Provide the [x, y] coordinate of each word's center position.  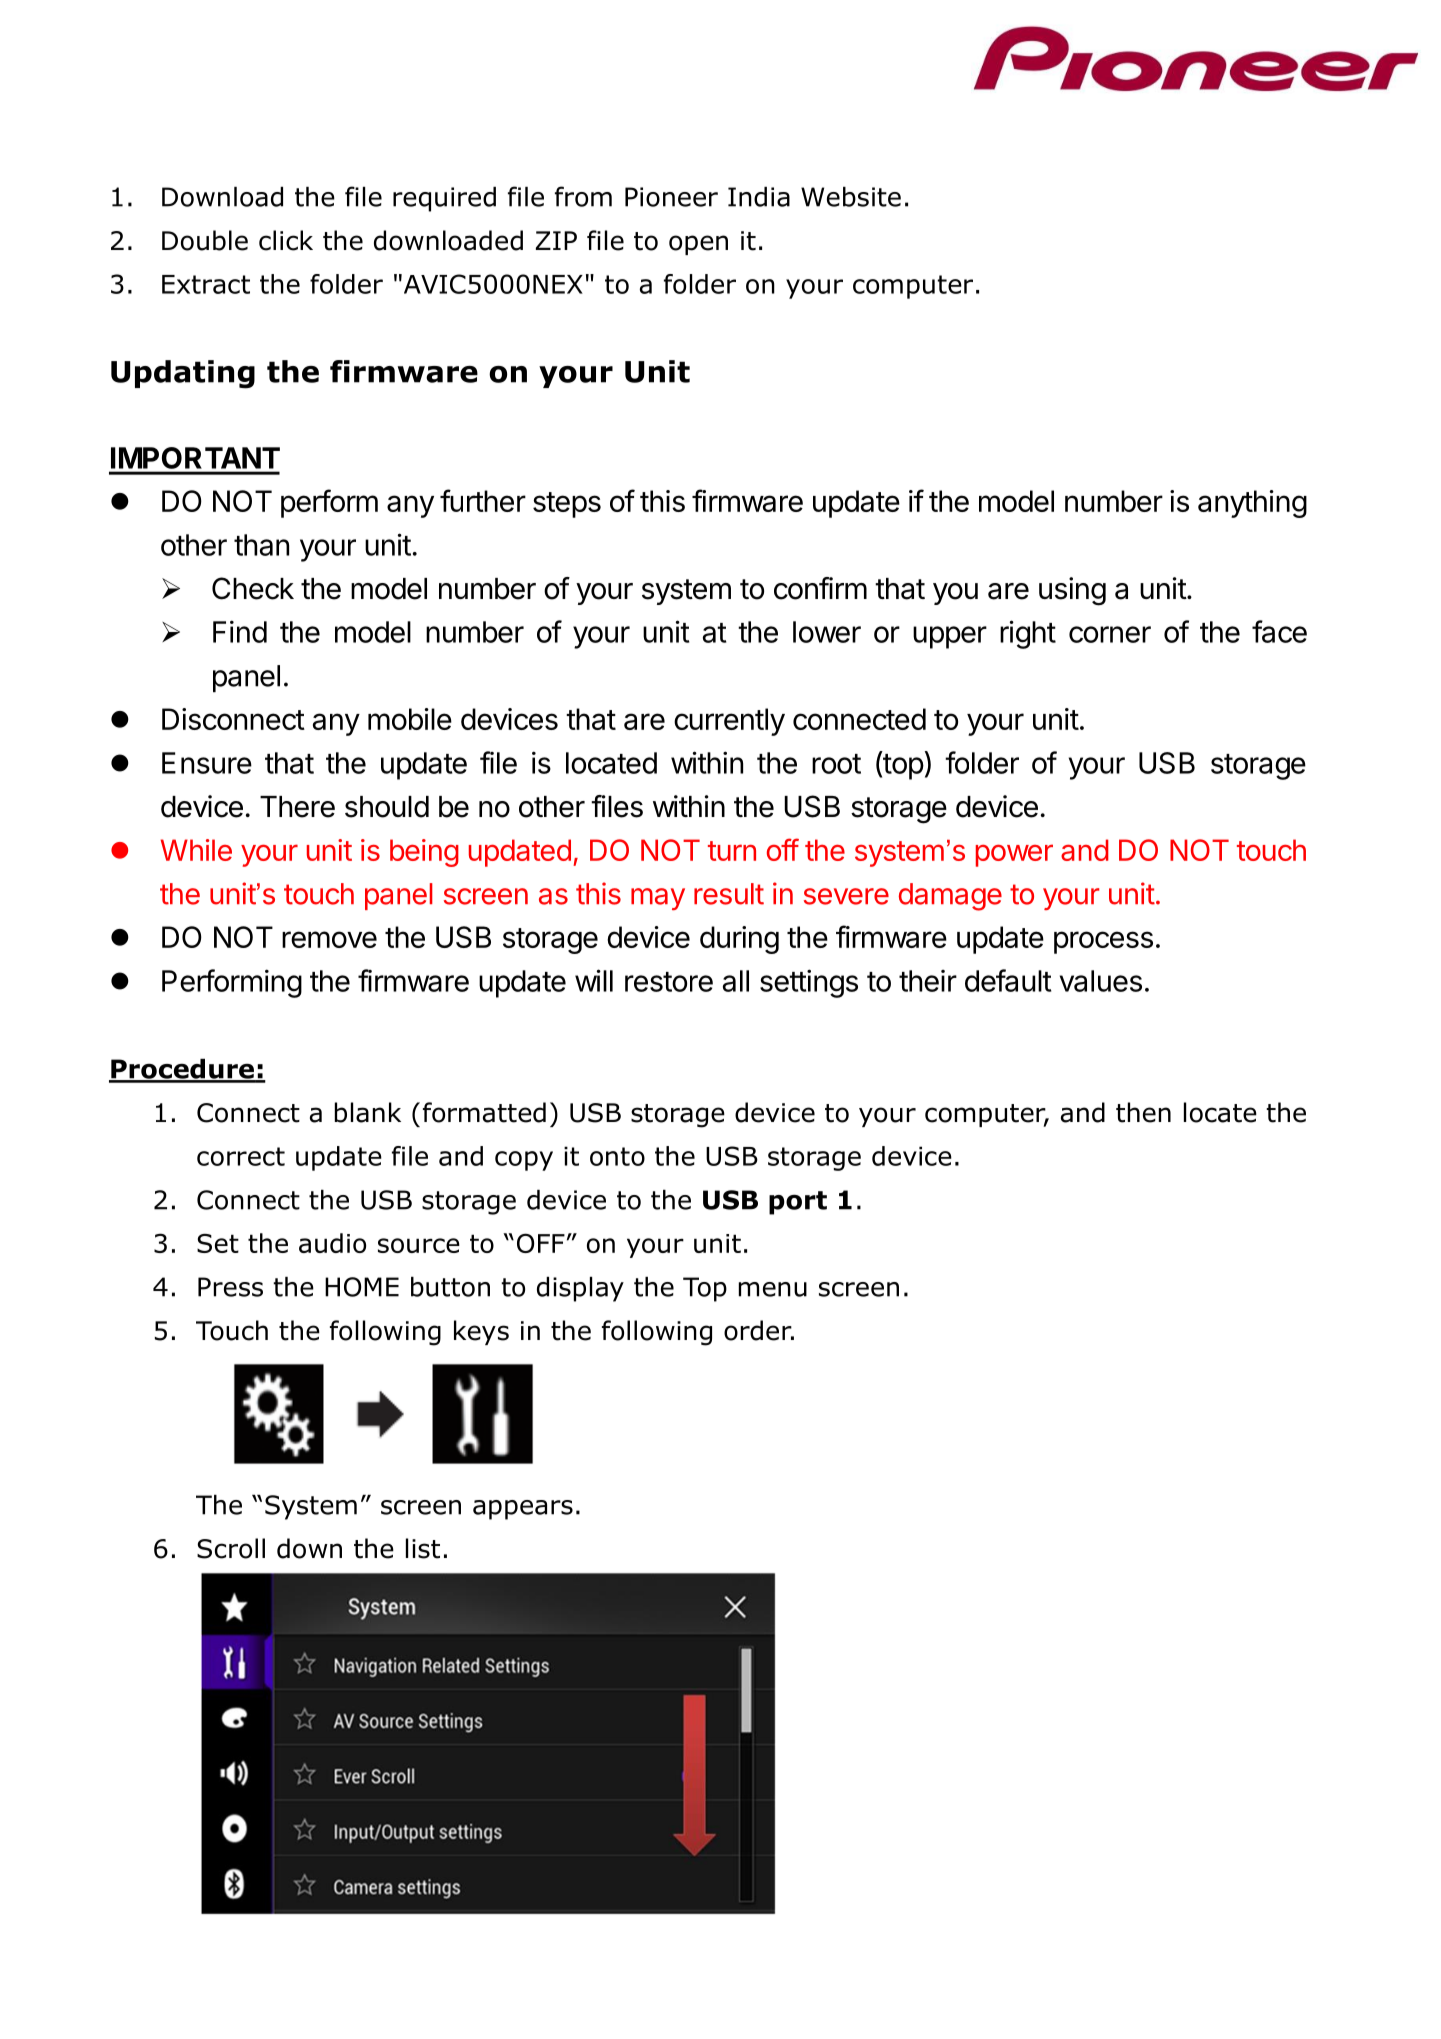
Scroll [231, 1548]
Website [851, 197]
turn [732, 851]
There [297, 807]
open [698, 245]
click [286, 240]
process [1103, 942]
